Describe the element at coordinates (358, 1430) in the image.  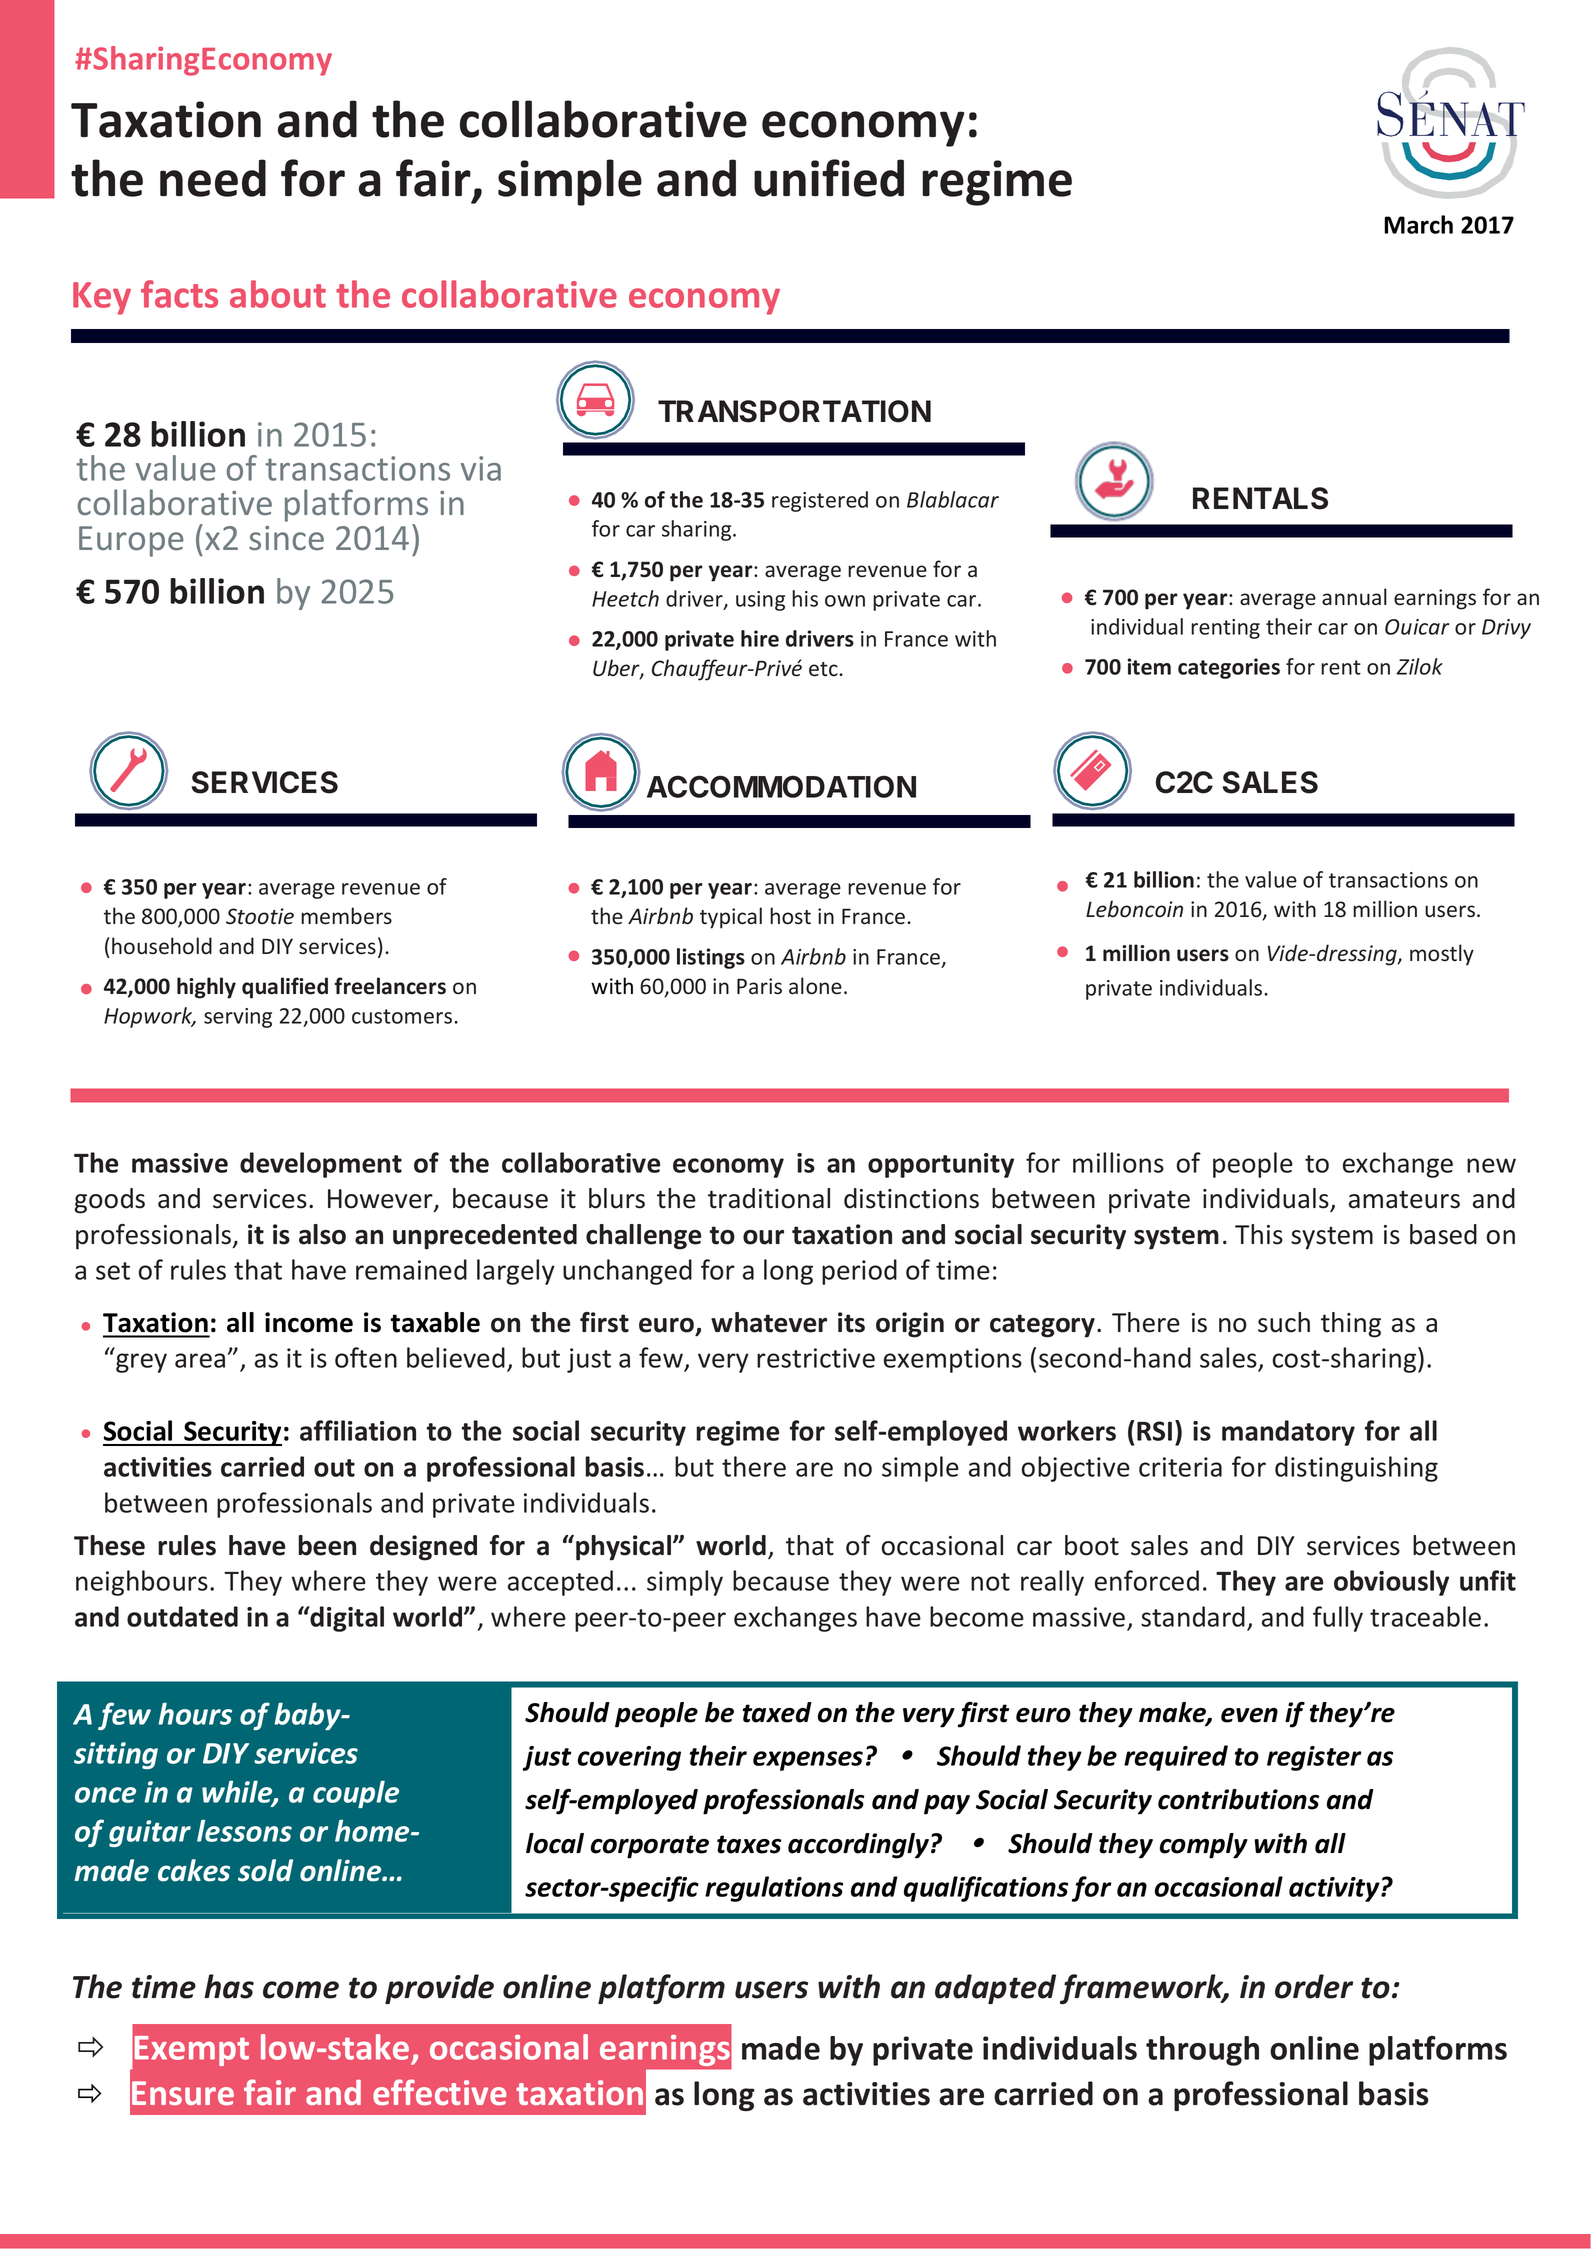
I see `affiliation` at that location.
